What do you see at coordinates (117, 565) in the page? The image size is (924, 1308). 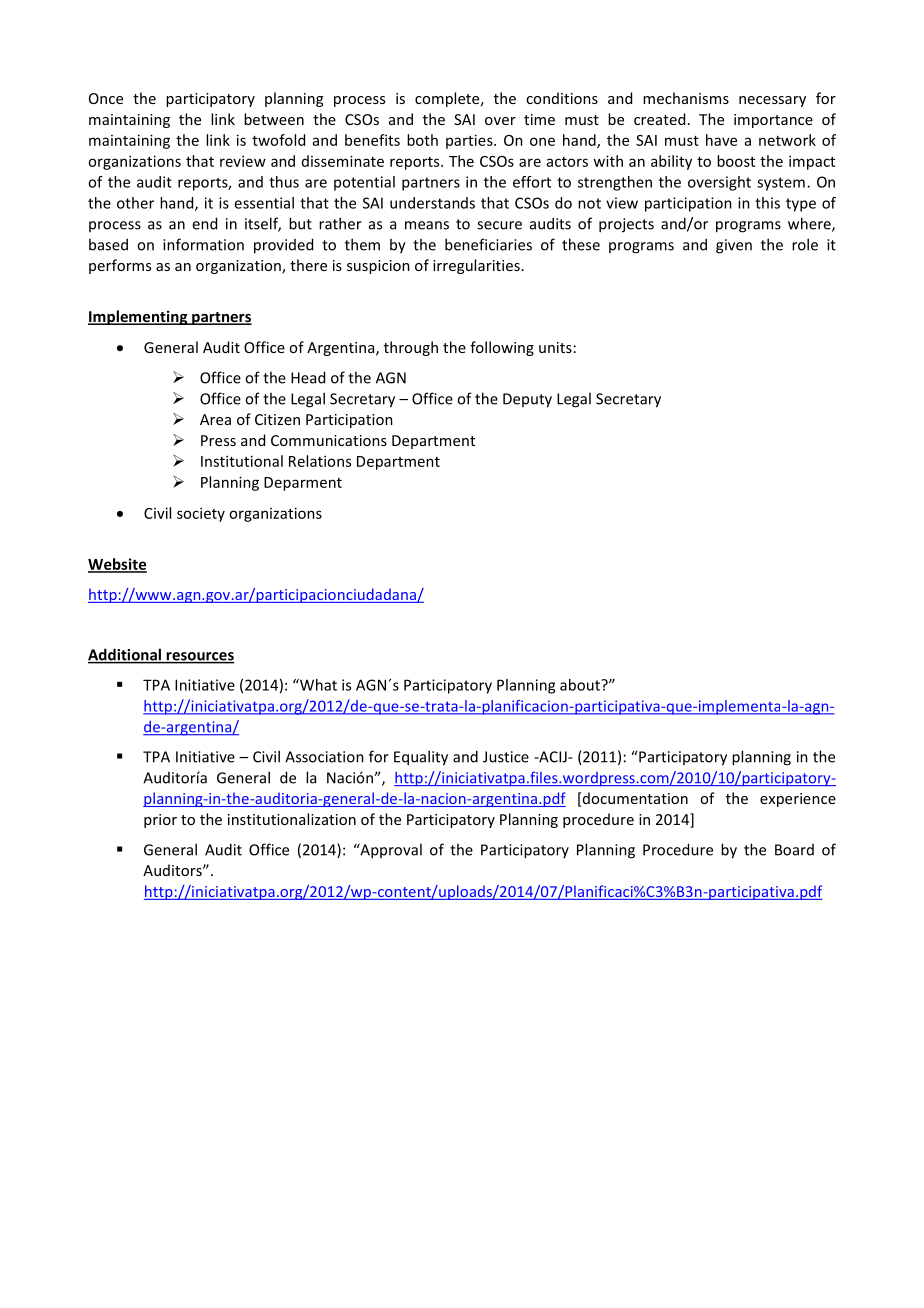 I see `Website` at bounding box center [117, 565].
